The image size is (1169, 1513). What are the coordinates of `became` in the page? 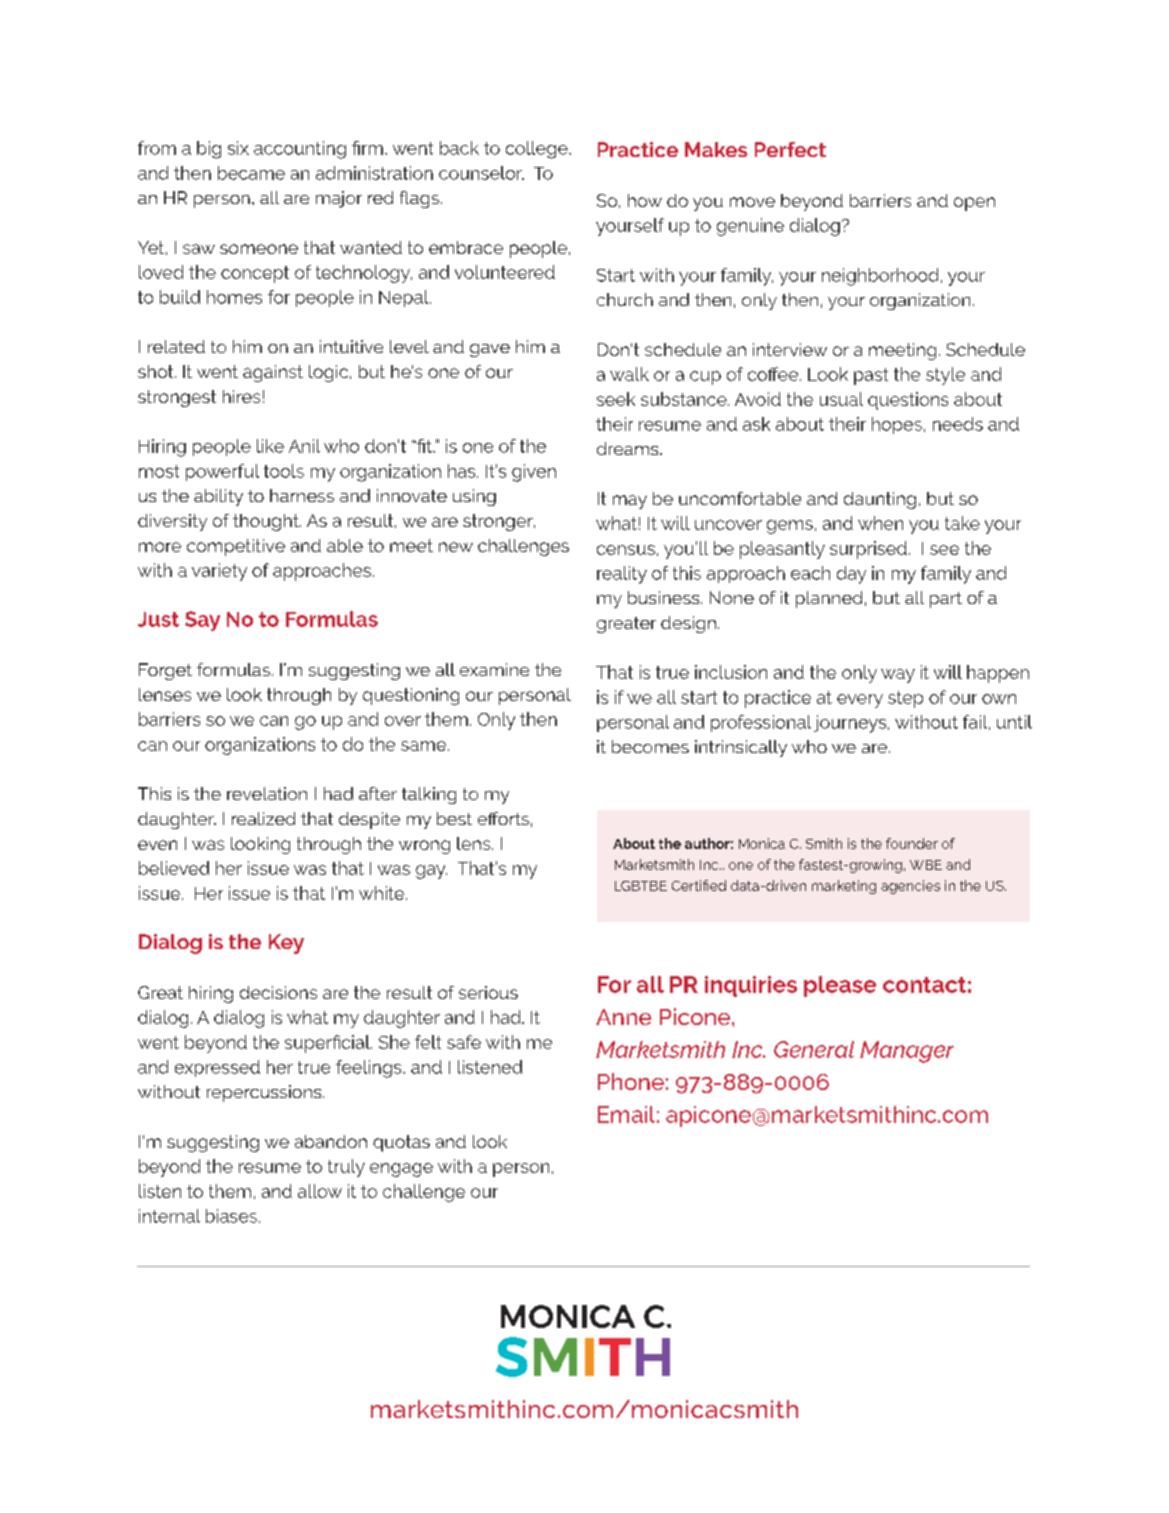 It's located at (251, 173).
